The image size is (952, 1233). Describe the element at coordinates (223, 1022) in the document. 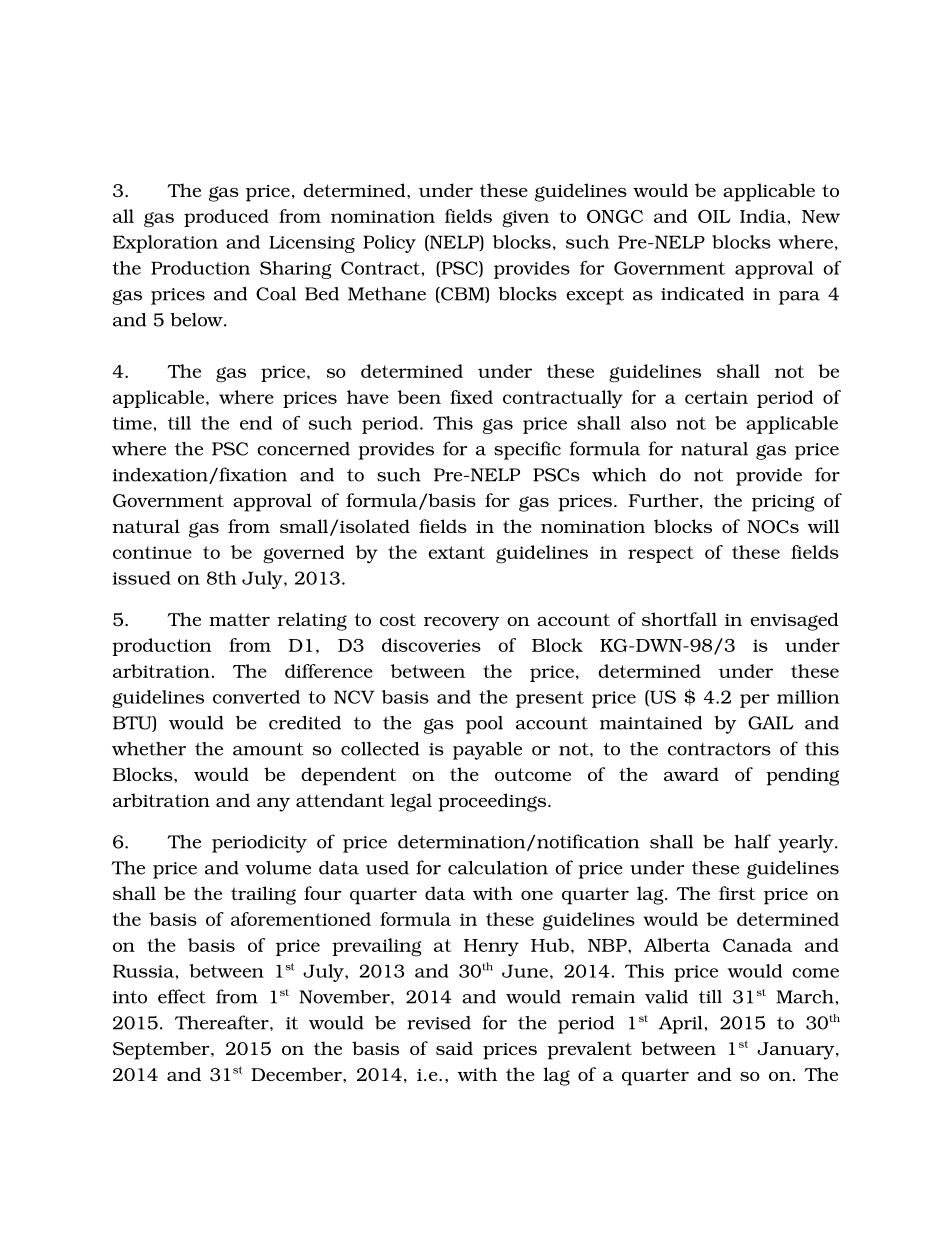

I see `Thereafter` at that location.
